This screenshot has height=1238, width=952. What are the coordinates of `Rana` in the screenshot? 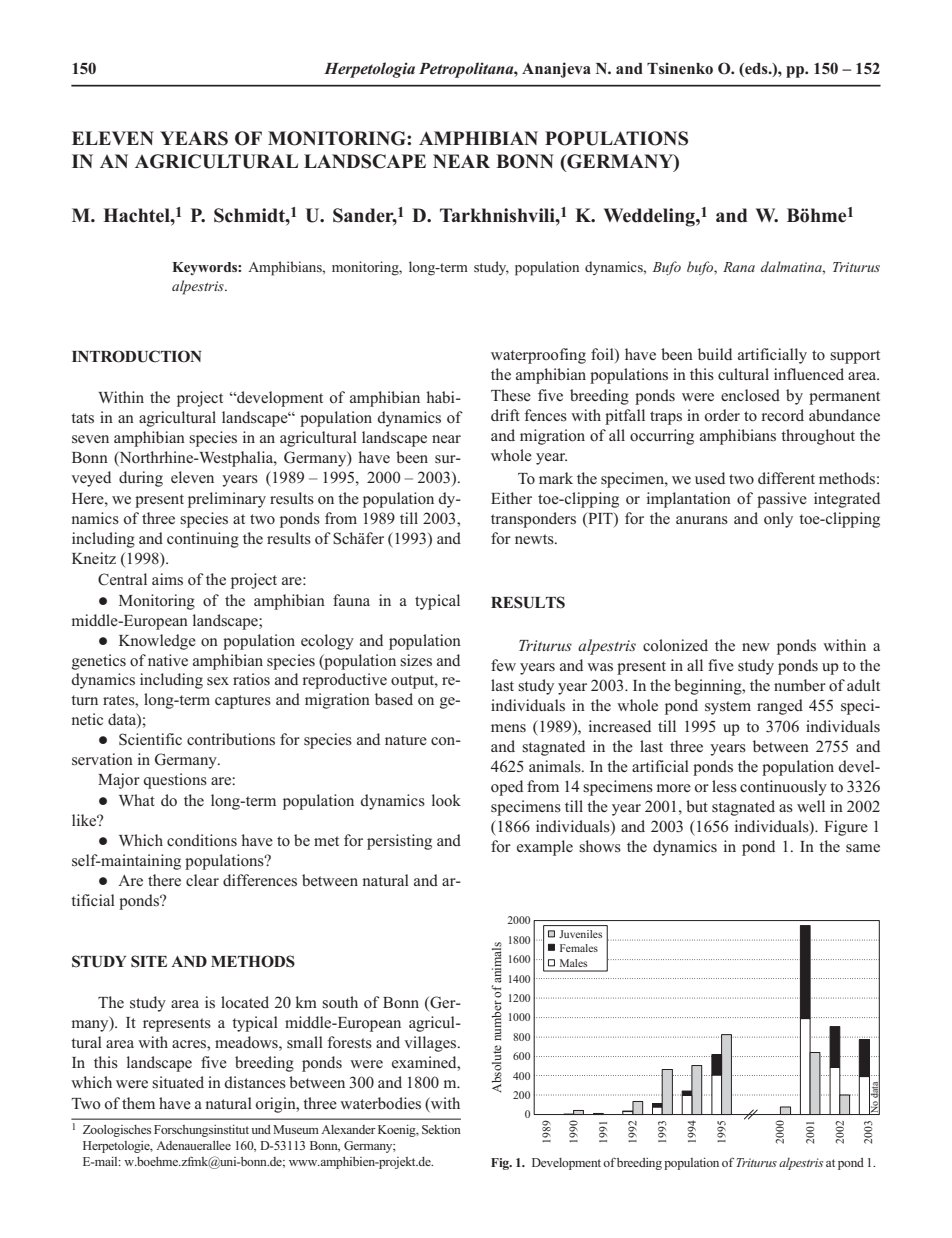 It's located at (739, 267).
